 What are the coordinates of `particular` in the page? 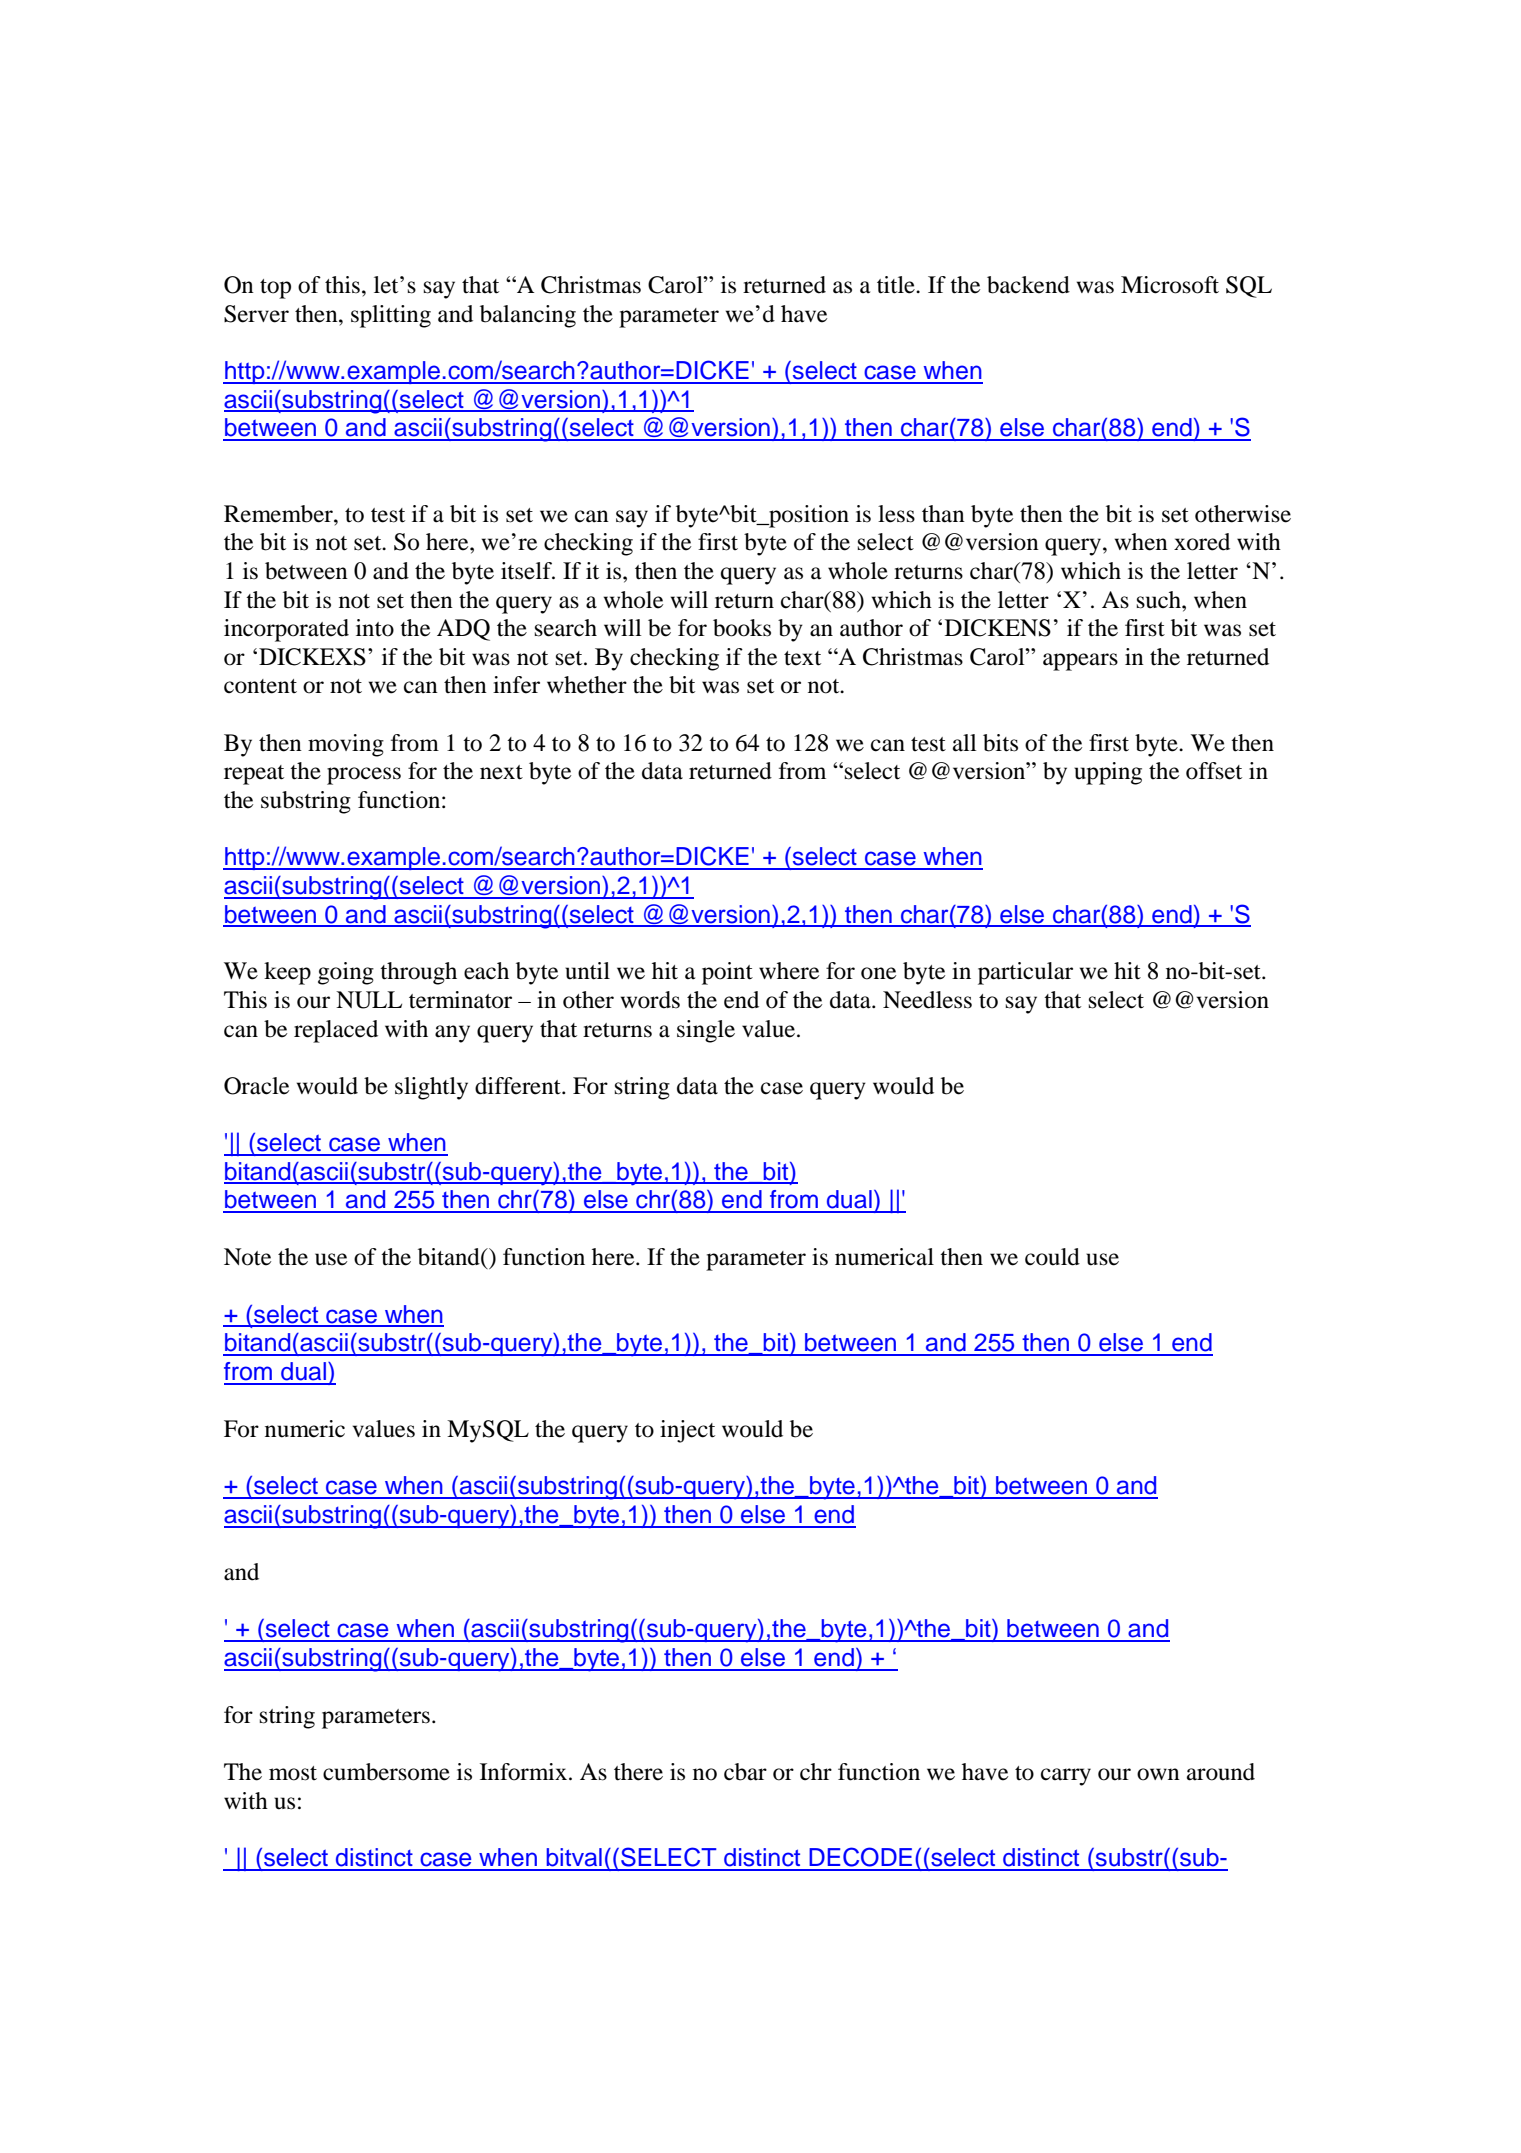 It's located at (1025, 973).
